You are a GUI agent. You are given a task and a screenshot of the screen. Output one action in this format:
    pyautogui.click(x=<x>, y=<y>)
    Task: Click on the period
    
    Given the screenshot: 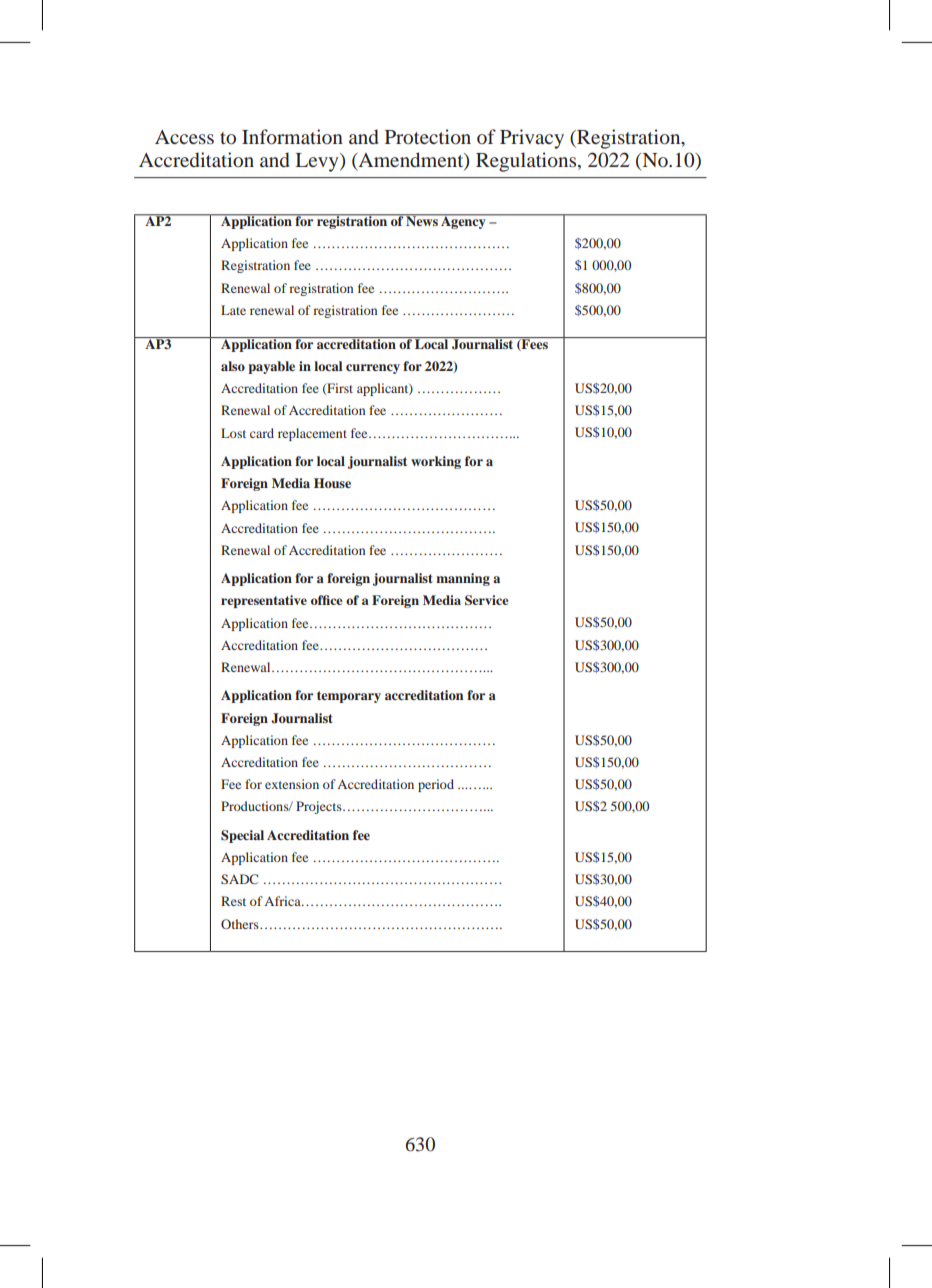 What is the action you would take?
    pyautogui.click(x=436, y=785)
